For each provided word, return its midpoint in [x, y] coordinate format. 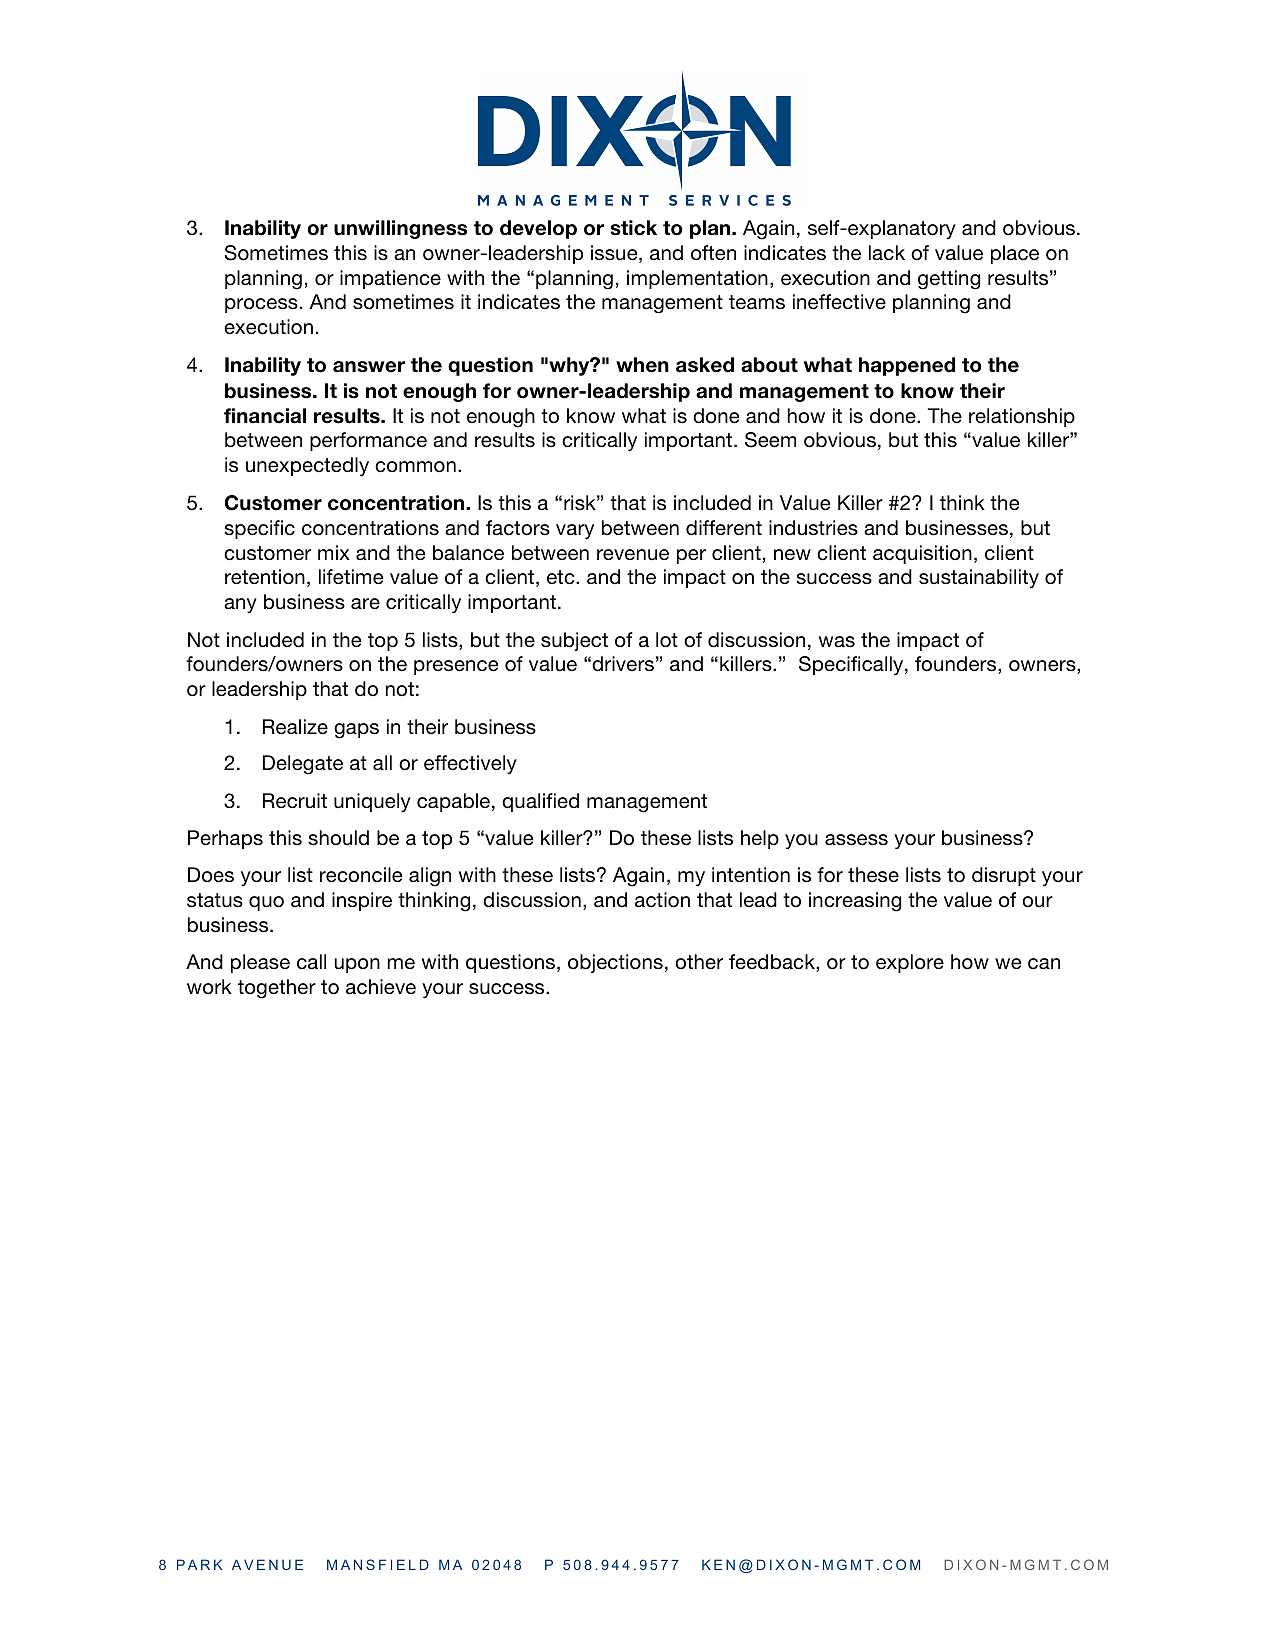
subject [574, 641]
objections [615, 963]
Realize [295, 726]
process [261, 305]
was [837, 641]
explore [910, 963]
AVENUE [267, 1564]
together [277, 989]
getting [949, 280]
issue [615, 254]
